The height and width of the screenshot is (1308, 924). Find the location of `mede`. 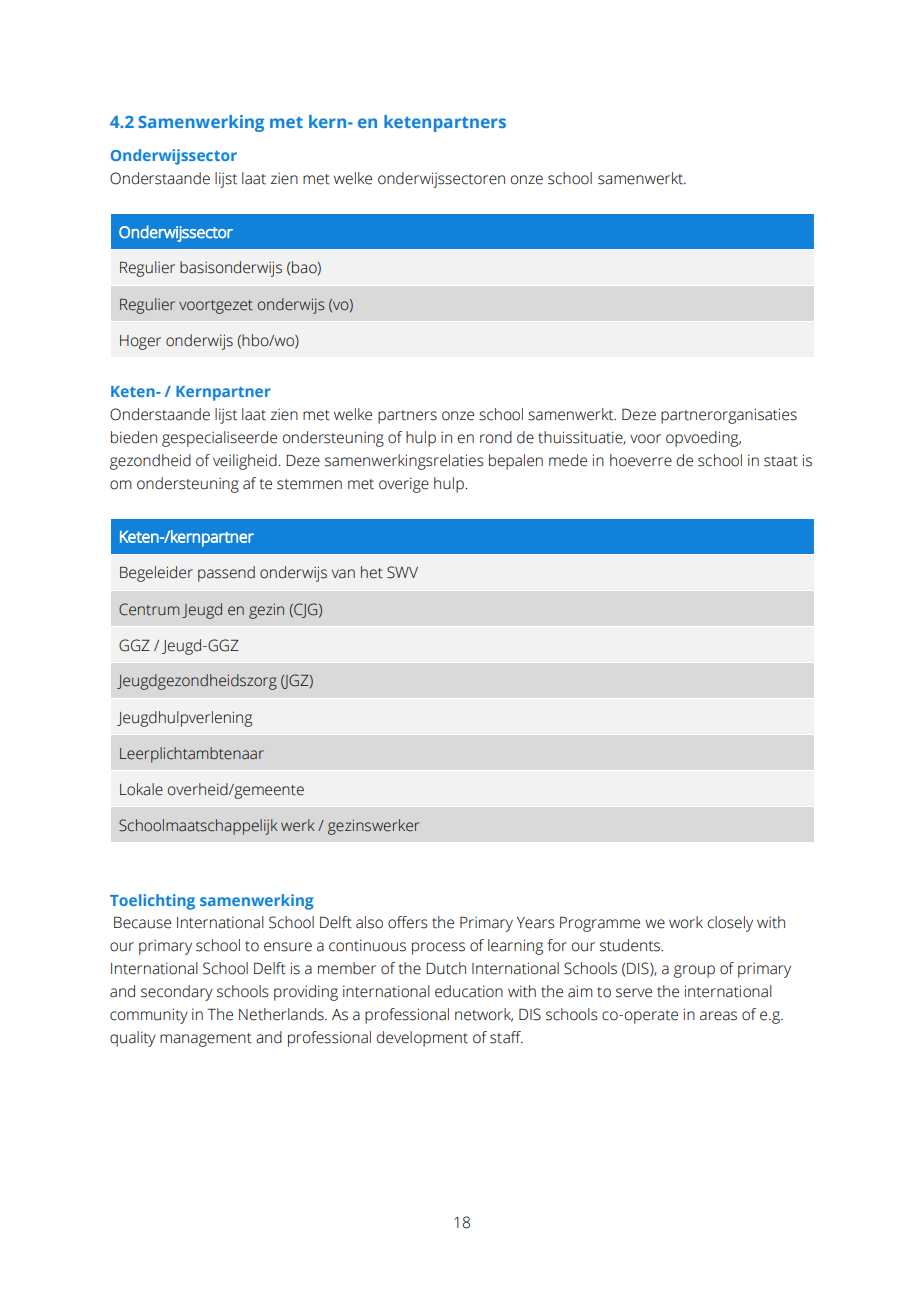

mede is located at coordinates (568, 460).
